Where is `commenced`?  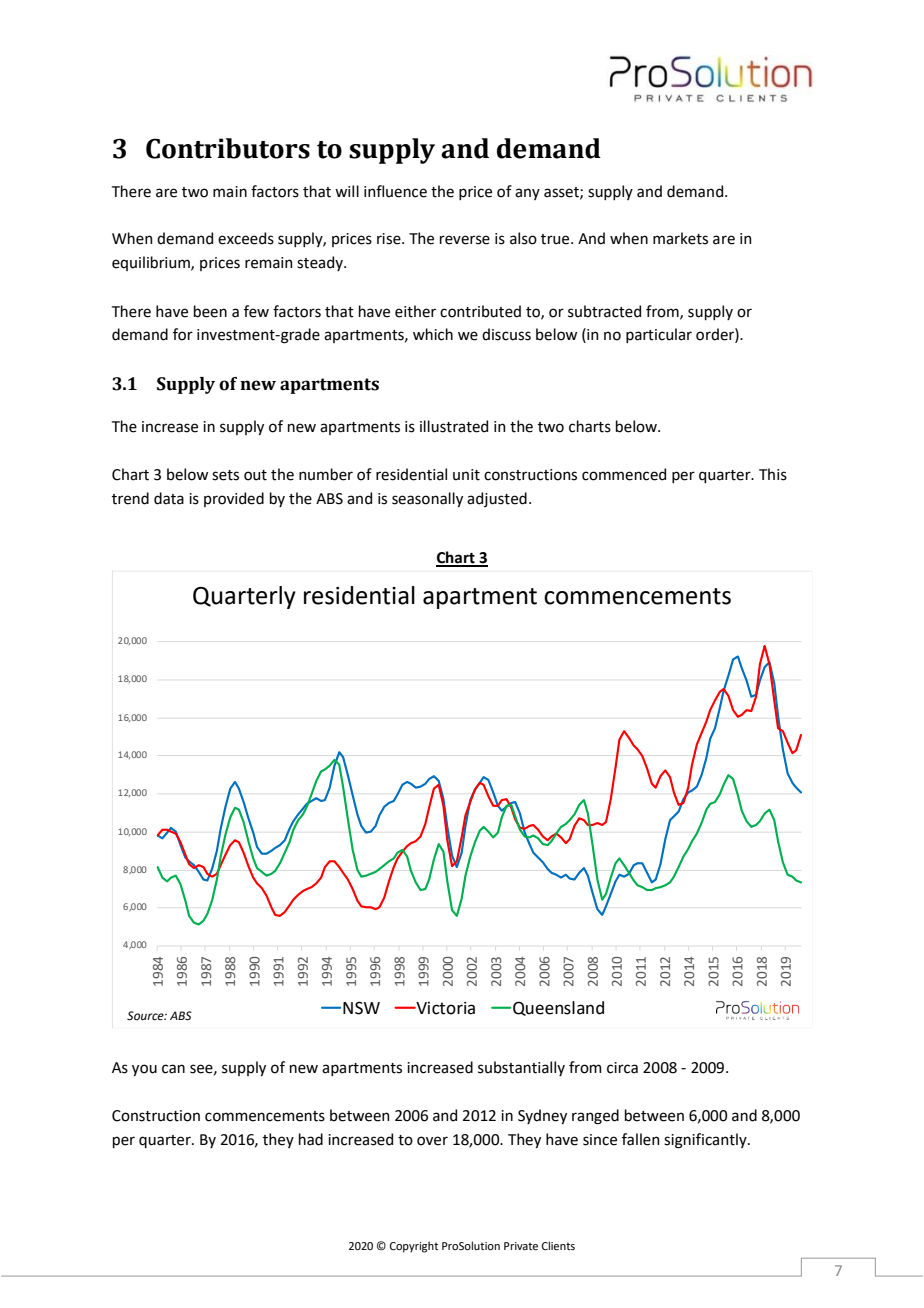
commenced is located at coordinates (624, 474).
